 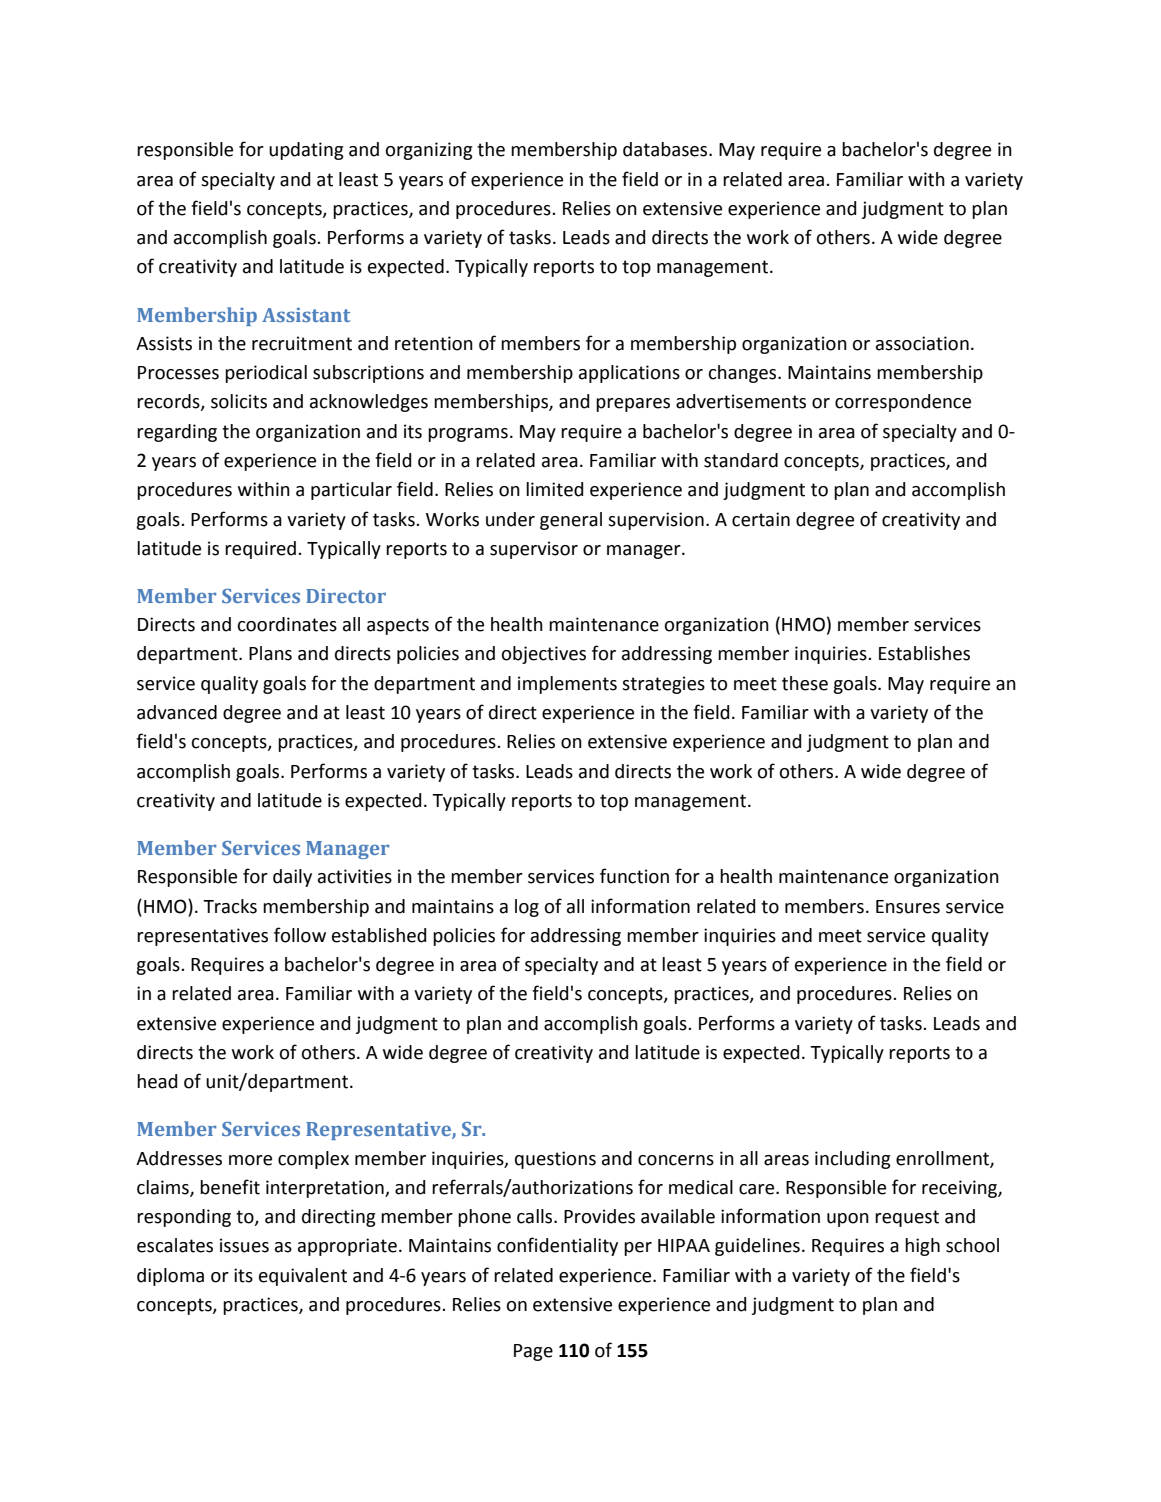 I want to click on databases, so click(x=666, y=149).
